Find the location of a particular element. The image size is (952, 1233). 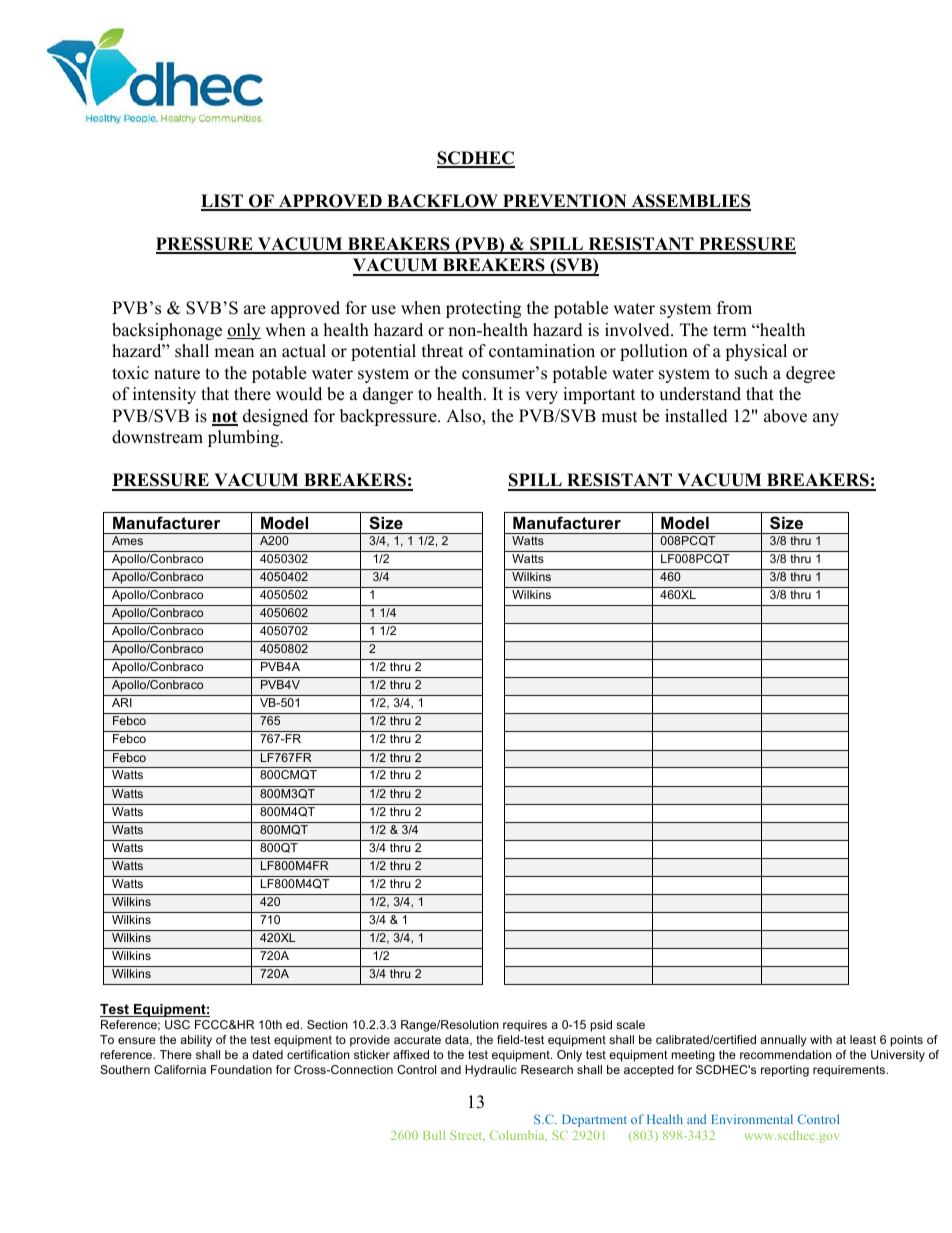

PREVENTION is located at coordinates (565, 202).
